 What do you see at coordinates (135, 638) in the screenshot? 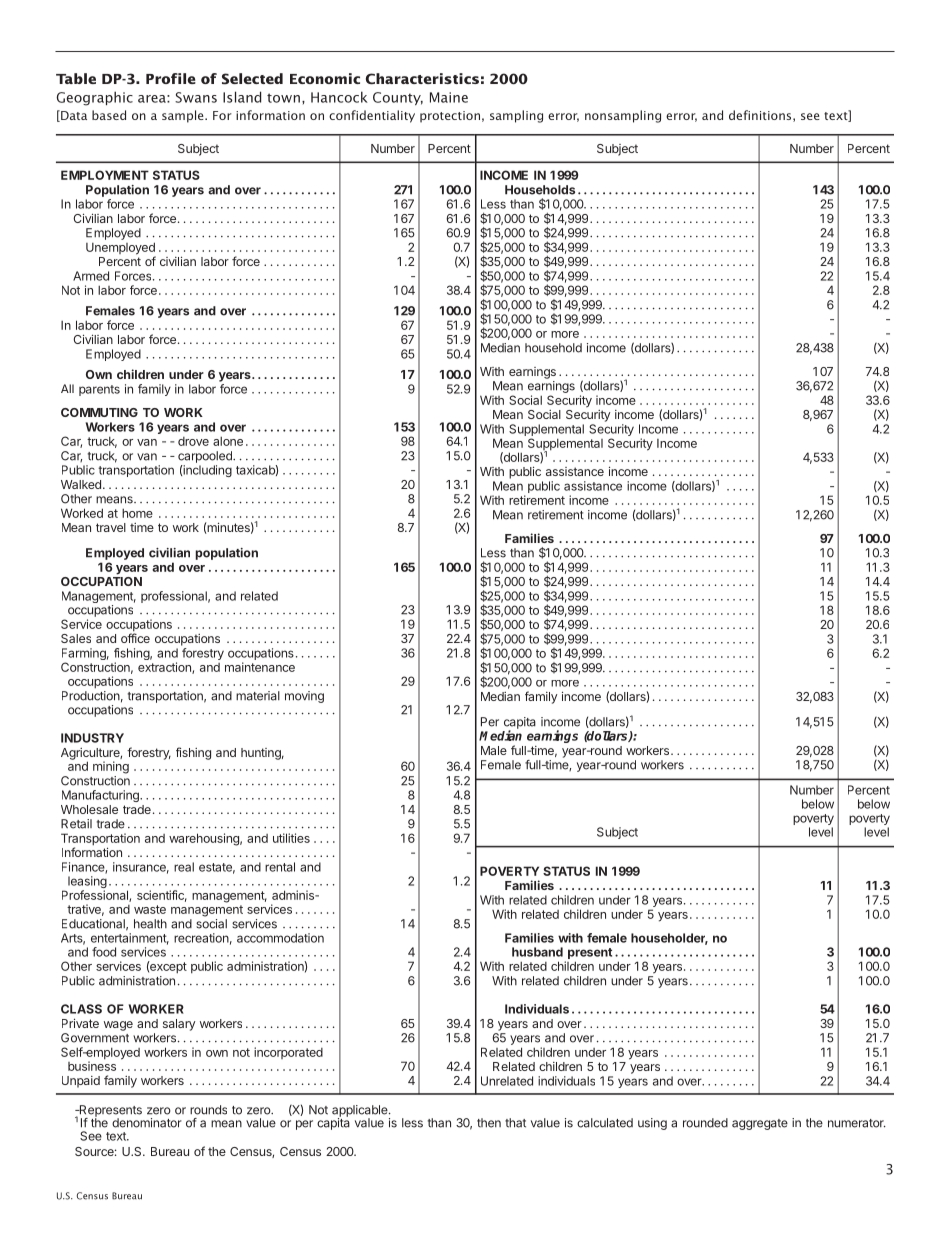
I see `office` at bounding box center [135, 638].
